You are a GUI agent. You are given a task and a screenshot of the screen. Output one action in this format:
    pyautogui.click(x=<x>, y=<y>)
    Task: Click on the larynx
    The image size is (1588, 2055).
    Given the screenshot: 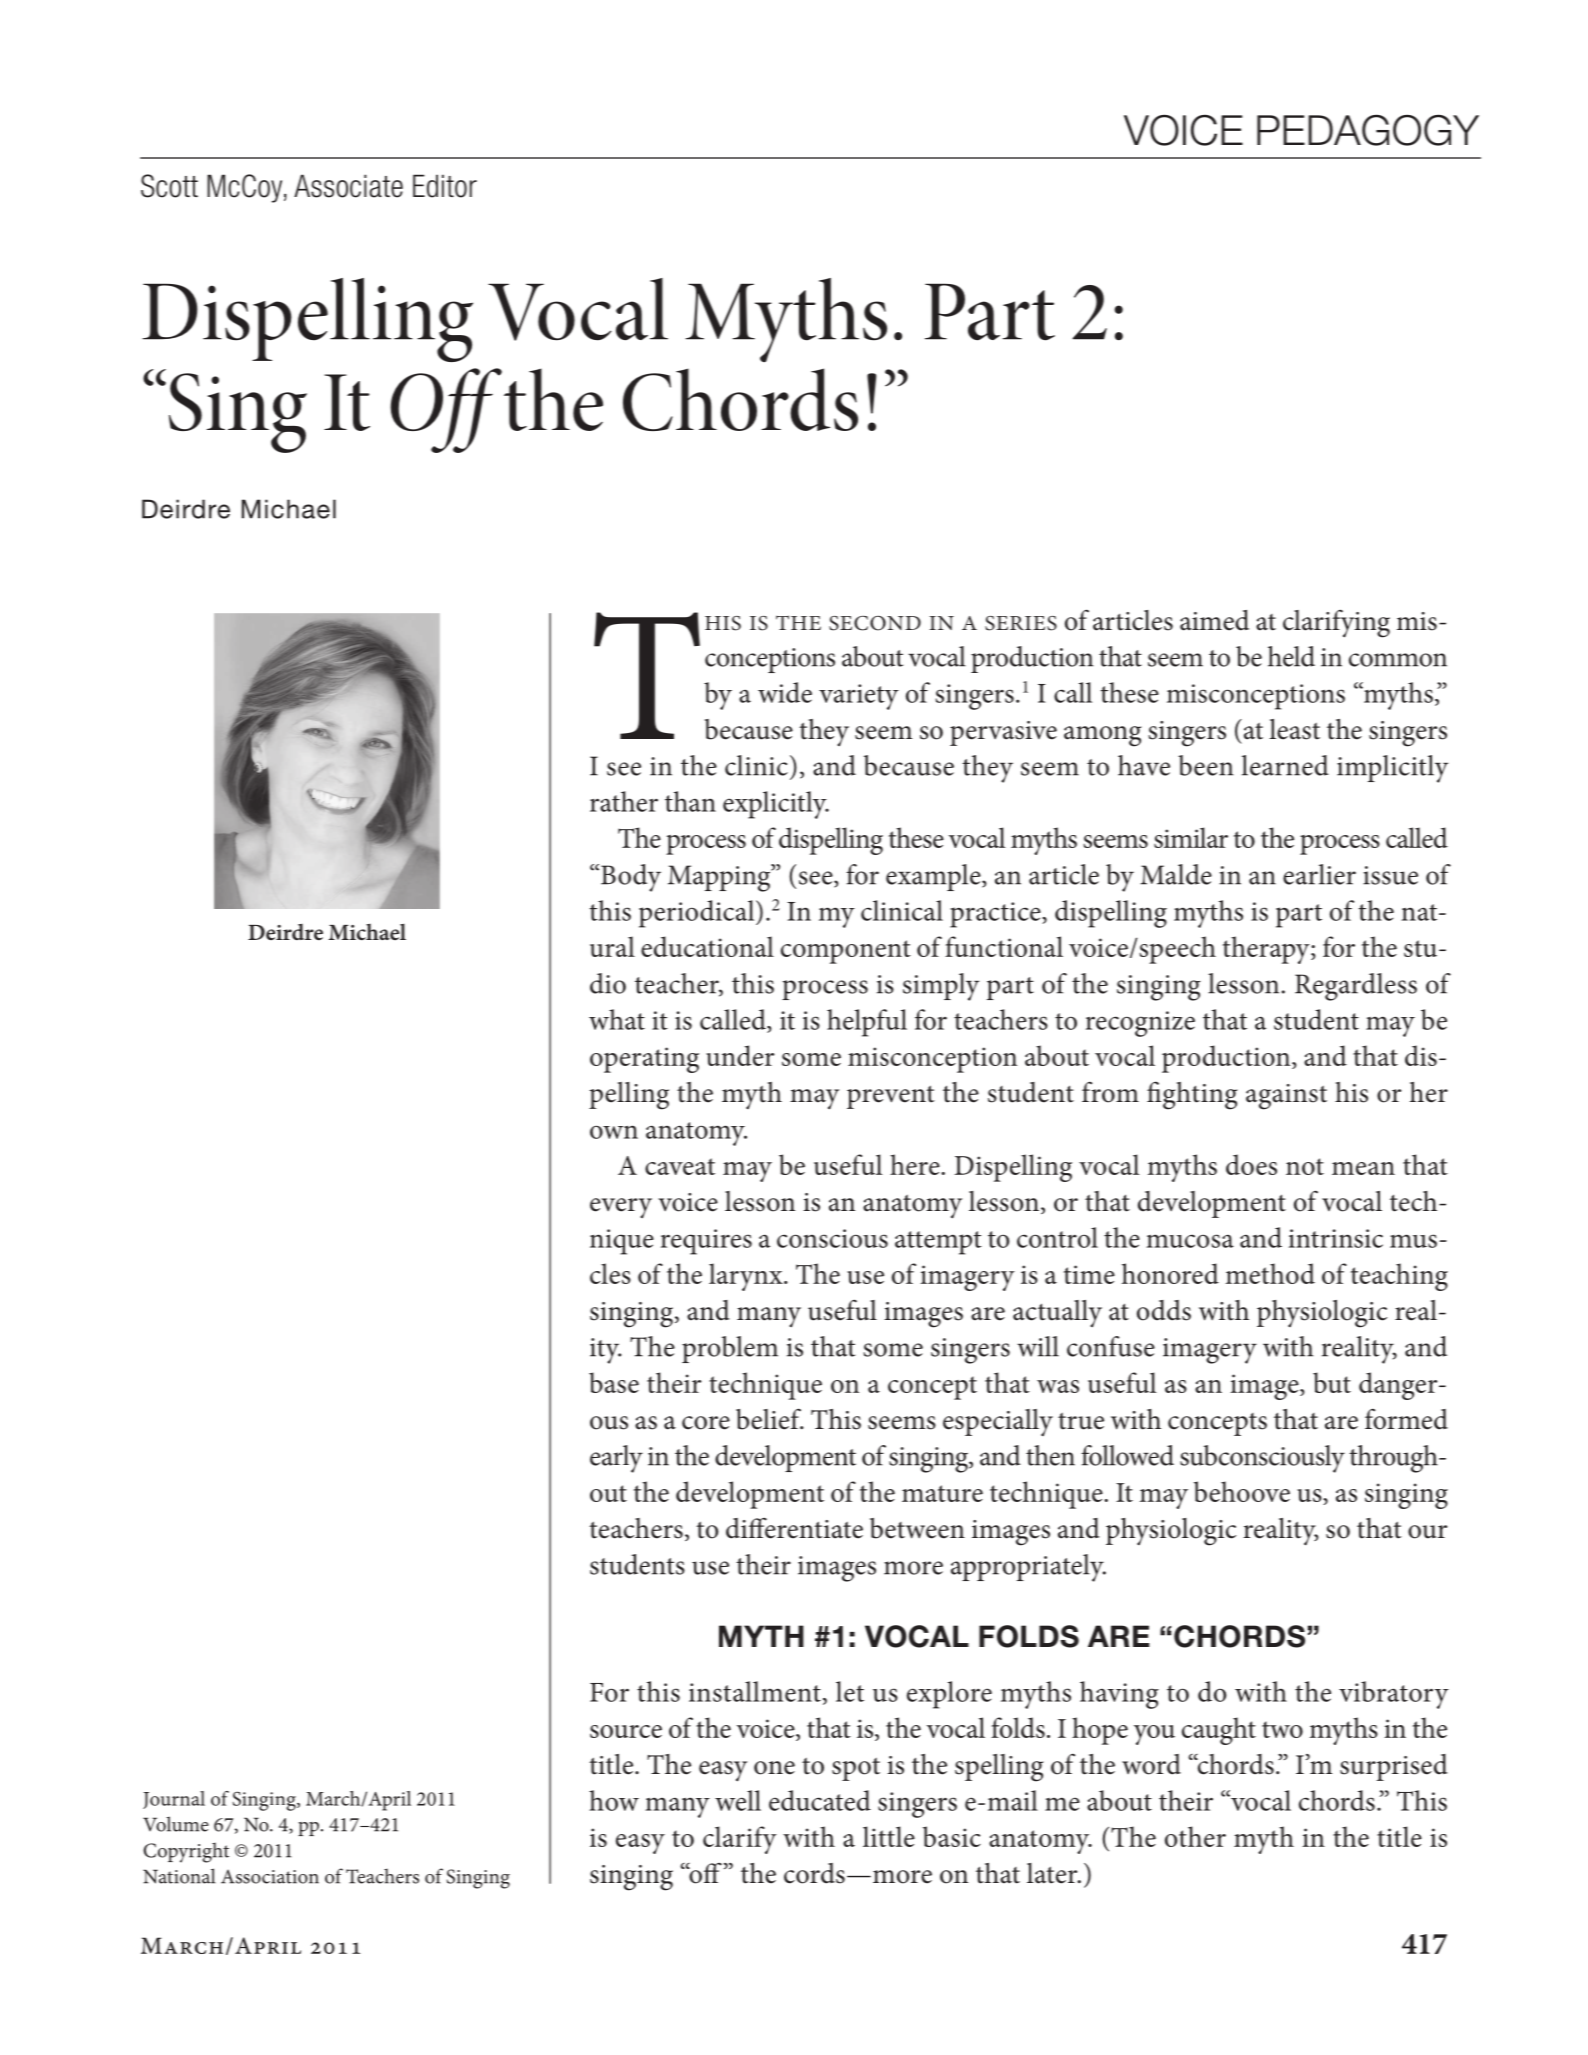 What is the action you would take?
    pyautogui.click(x=747, y=1277)
